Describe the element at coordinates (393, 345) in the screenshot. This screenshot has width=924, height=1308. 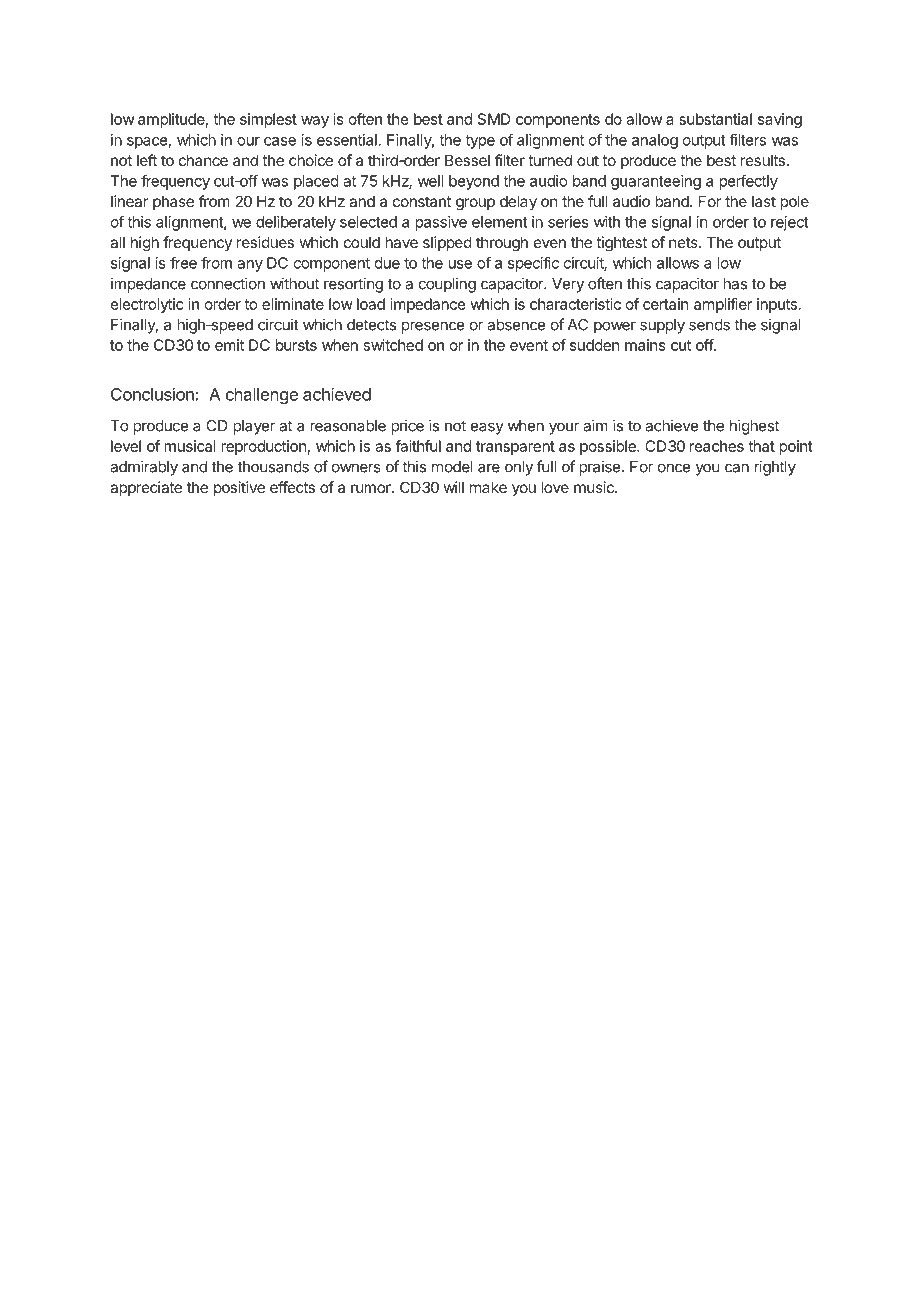
I see `switched` at that location.
